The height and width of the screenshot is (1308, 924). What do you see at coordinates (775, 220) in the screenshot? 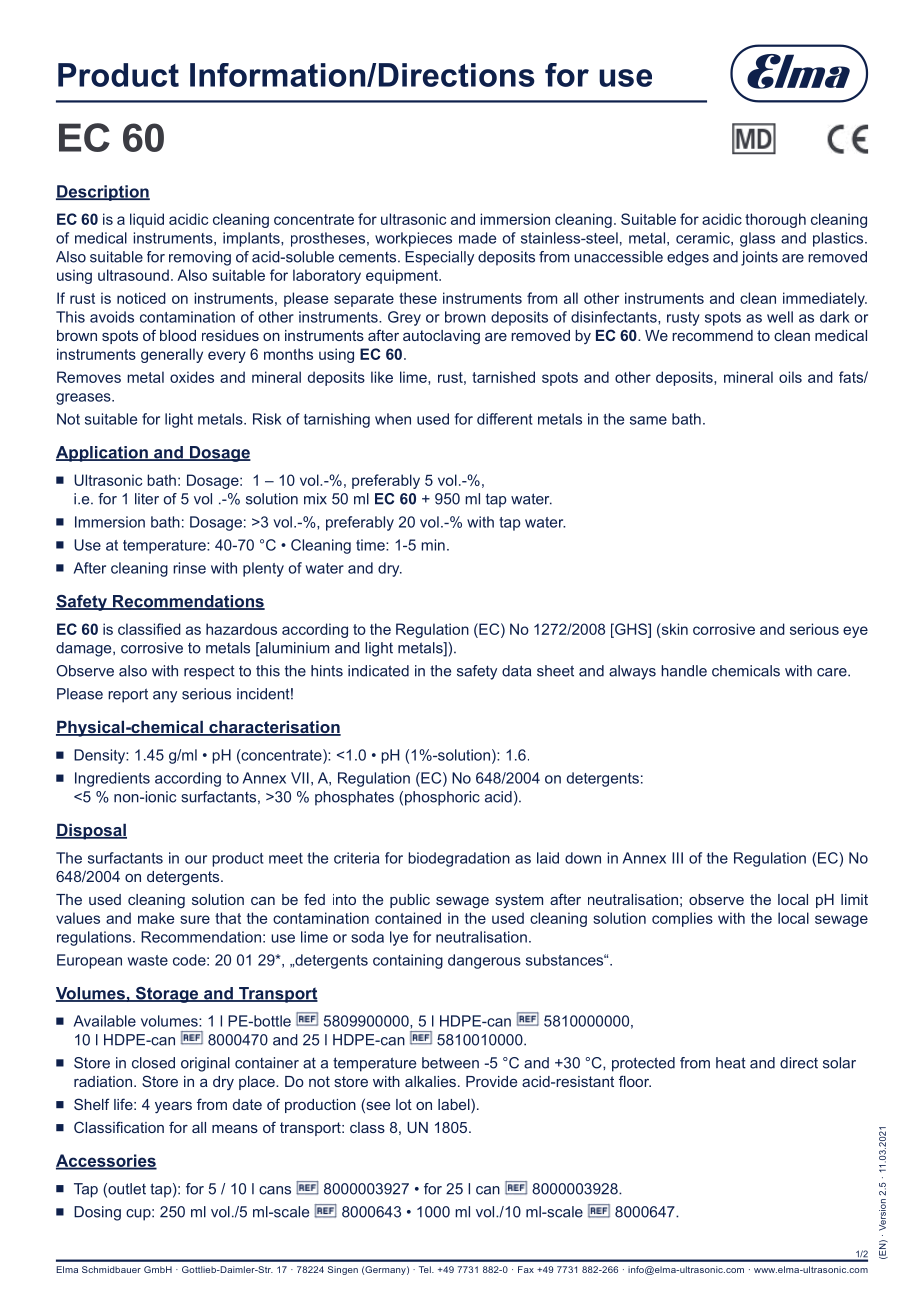
I see `thorough` at bounding box center [775, 220].
